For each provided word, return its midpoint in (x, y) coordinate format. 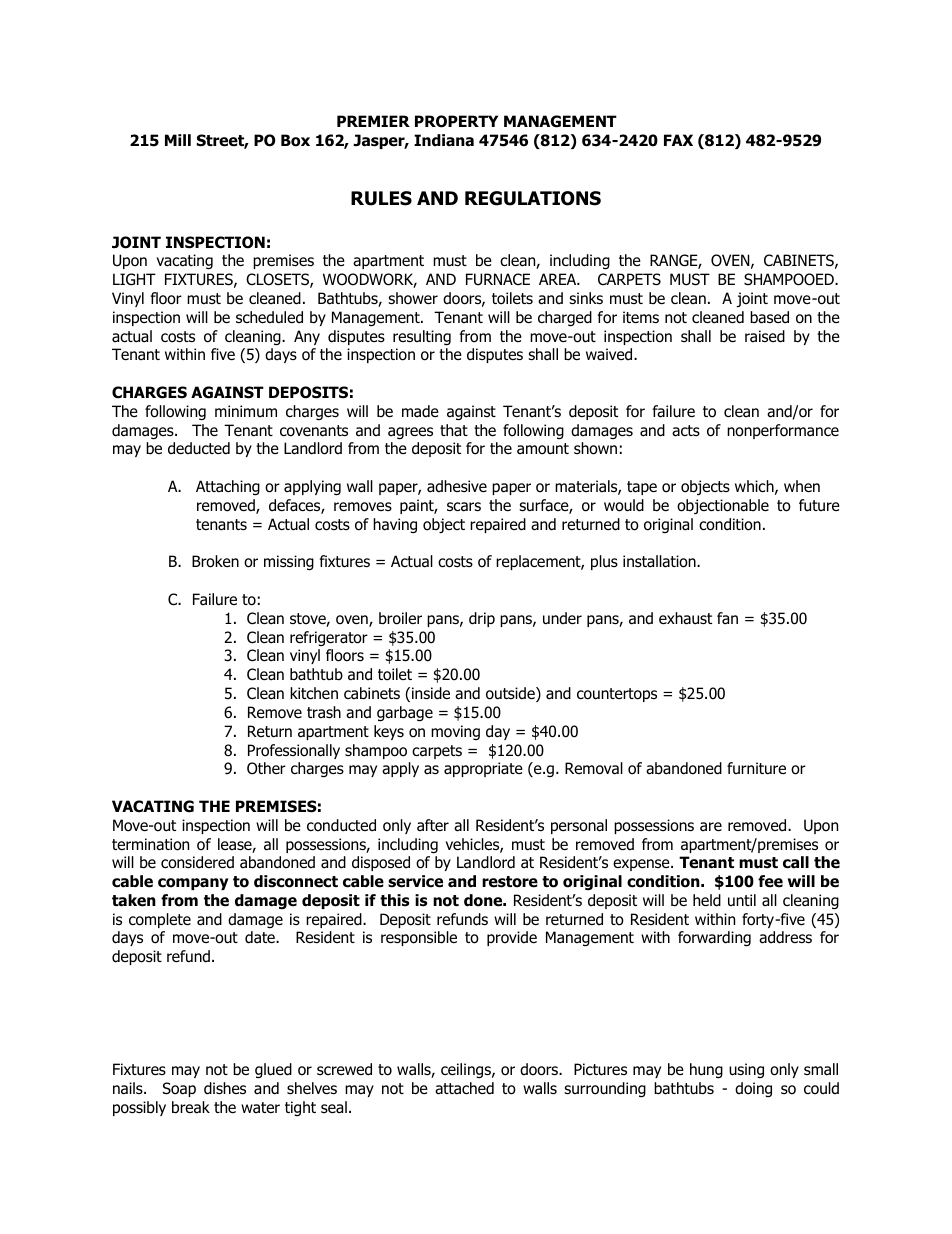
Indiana (444, 140)
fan (727, 618)
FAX (678, 140)
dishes (225, 1088)
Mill (178, 140)
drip (482, 619)
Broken (215, 561)
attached (464, 1088)
